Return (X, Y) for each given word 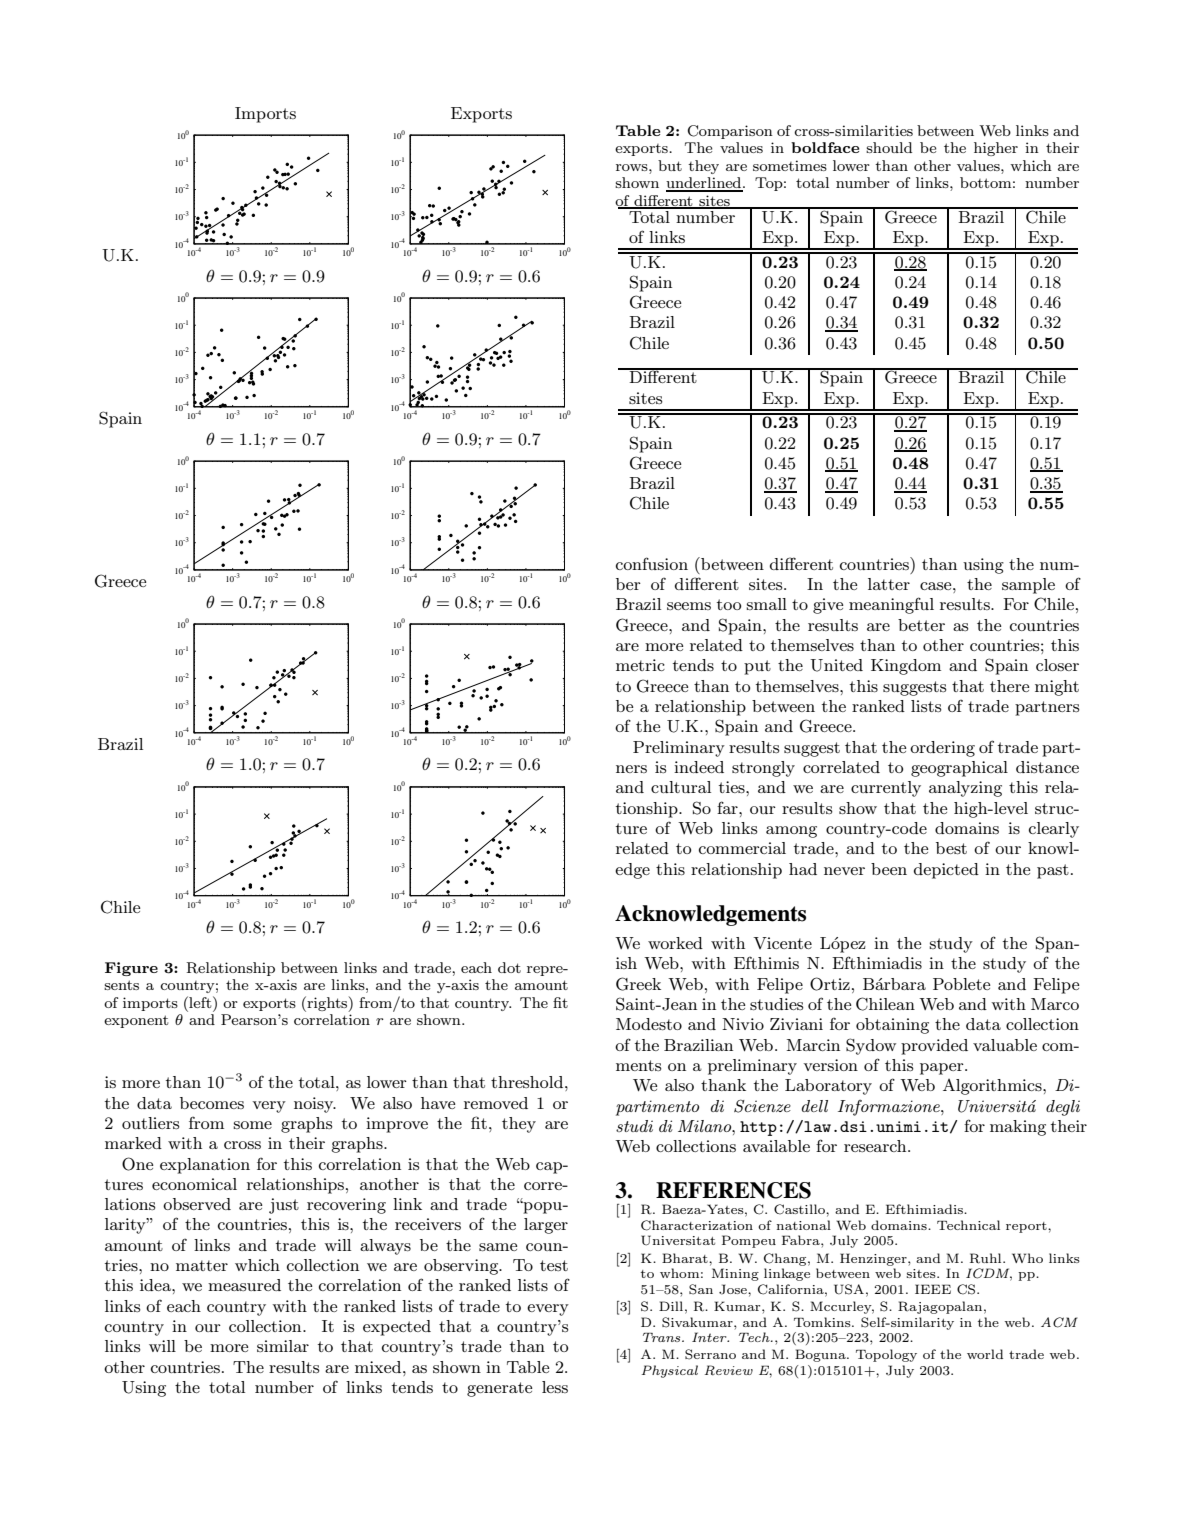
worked (675, 943)
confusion (652, 563)
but (670, 165)
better (921, 625)
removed (496, 1103)
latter (889, 584)
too (729, 604)
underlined (705, 184)
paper (943, 1069)
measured (244, 1285)
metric (640, 665)
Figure (131, 969)
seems (689, 606)
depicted (946, 871)
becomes (212, 1103)
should (889, 147)
